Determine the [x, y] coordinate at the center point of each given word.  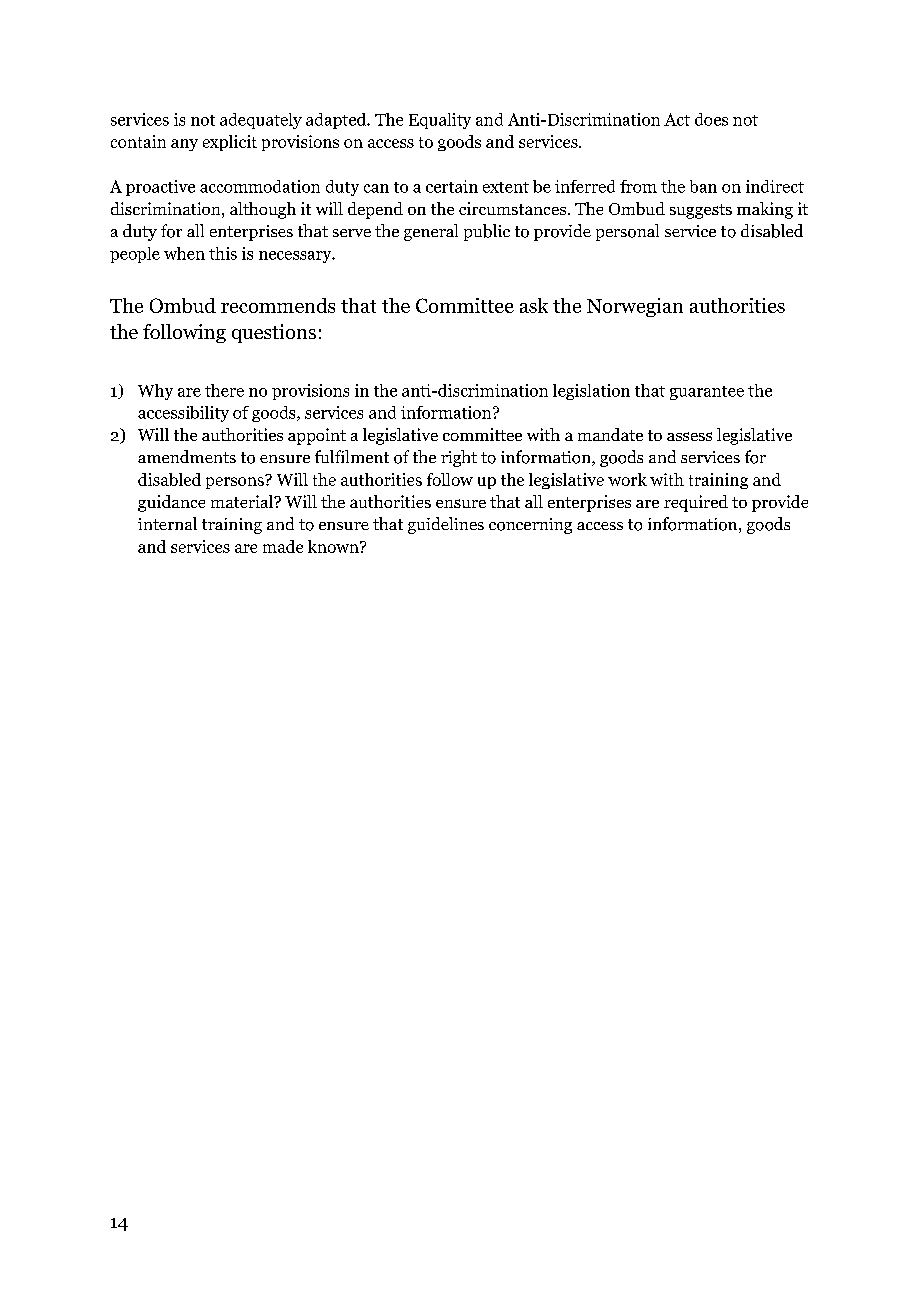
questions [274, 333]
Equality [440, 121]
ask [534, 305]
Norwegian [635, 307]
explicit [230, 143]
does [711, 119]
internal [167, 523]
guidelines [446, 525]
